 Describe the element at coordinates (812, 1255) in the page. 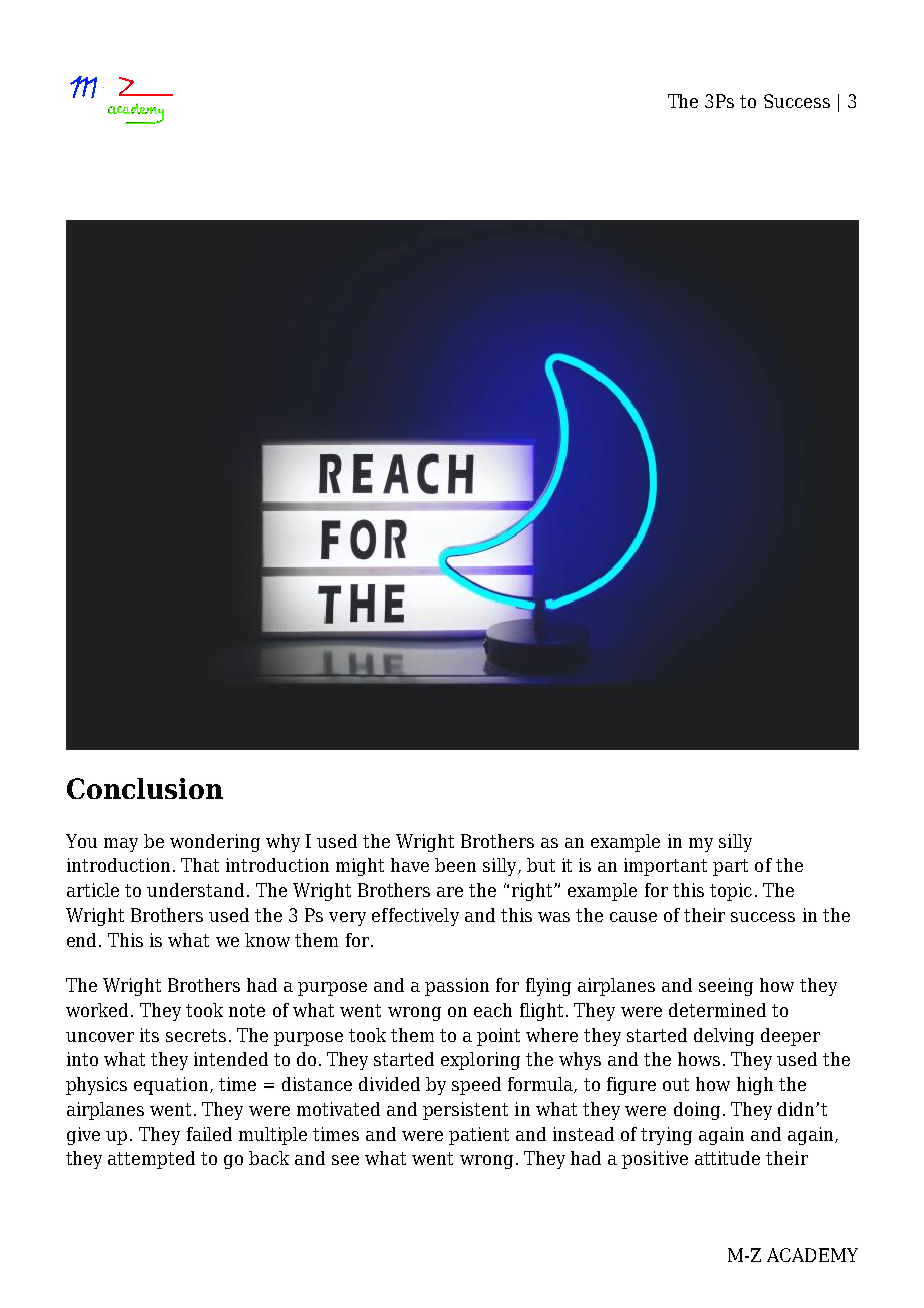

I see `ACADEMY` at that location.
